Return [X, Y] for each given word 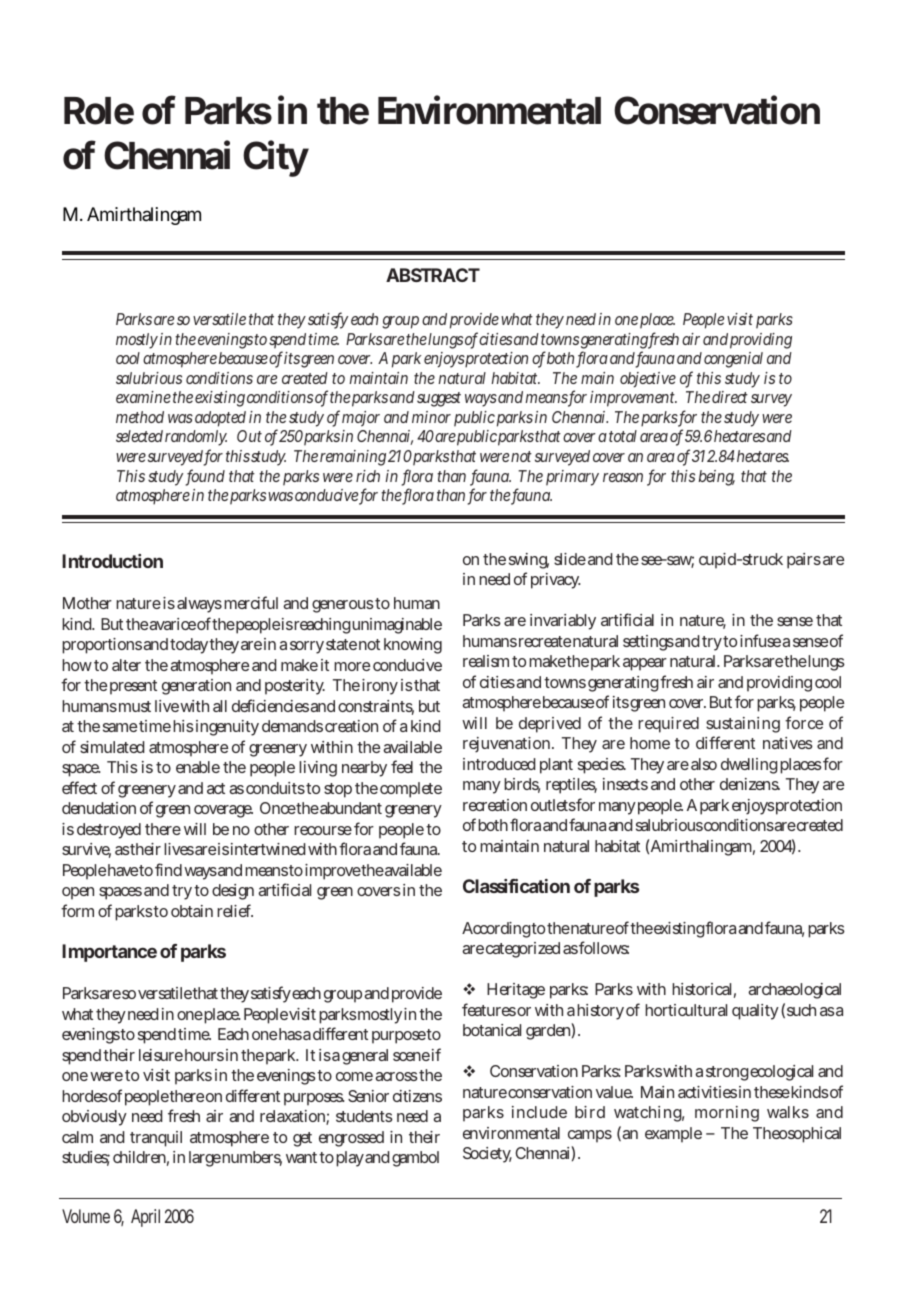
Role [99, 111]
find [168, 869]
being [717, 478]
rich [368, 476]
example [673, 1135]
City [276, 158]
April [145, 1218]
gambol [415, 1159]
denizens [750, 784]
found [205, 477]
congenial [733, 360]
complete [411, 790]
